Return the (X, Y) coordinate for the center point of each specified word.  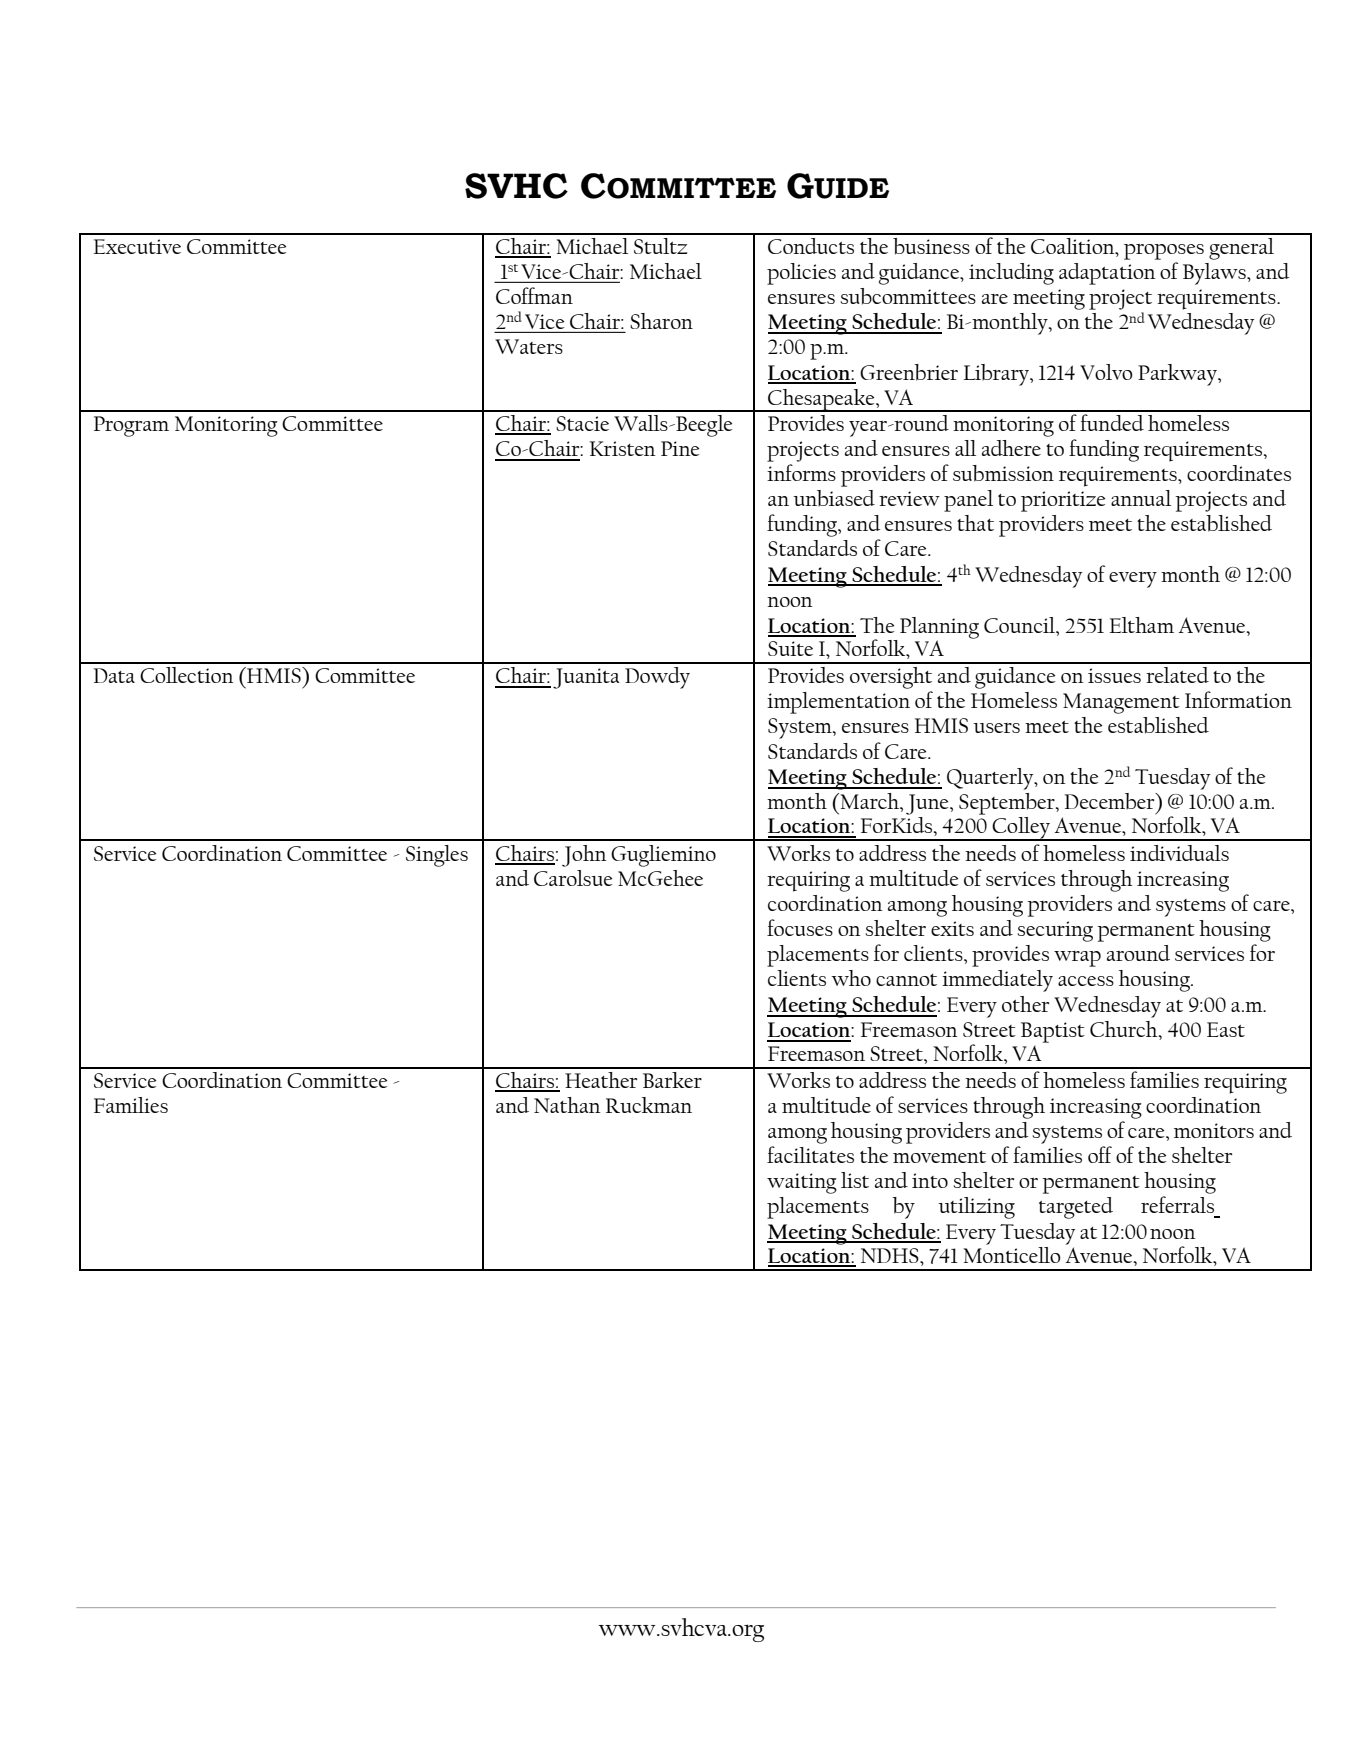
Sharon (661, 321)
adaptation (1107, 274)
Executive (137, 246)
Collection (187, 675)
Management (1121, 703)
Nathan (567, 1105)
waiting (802, 1183)
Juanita (586, 678)
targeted (1076, 1208)
